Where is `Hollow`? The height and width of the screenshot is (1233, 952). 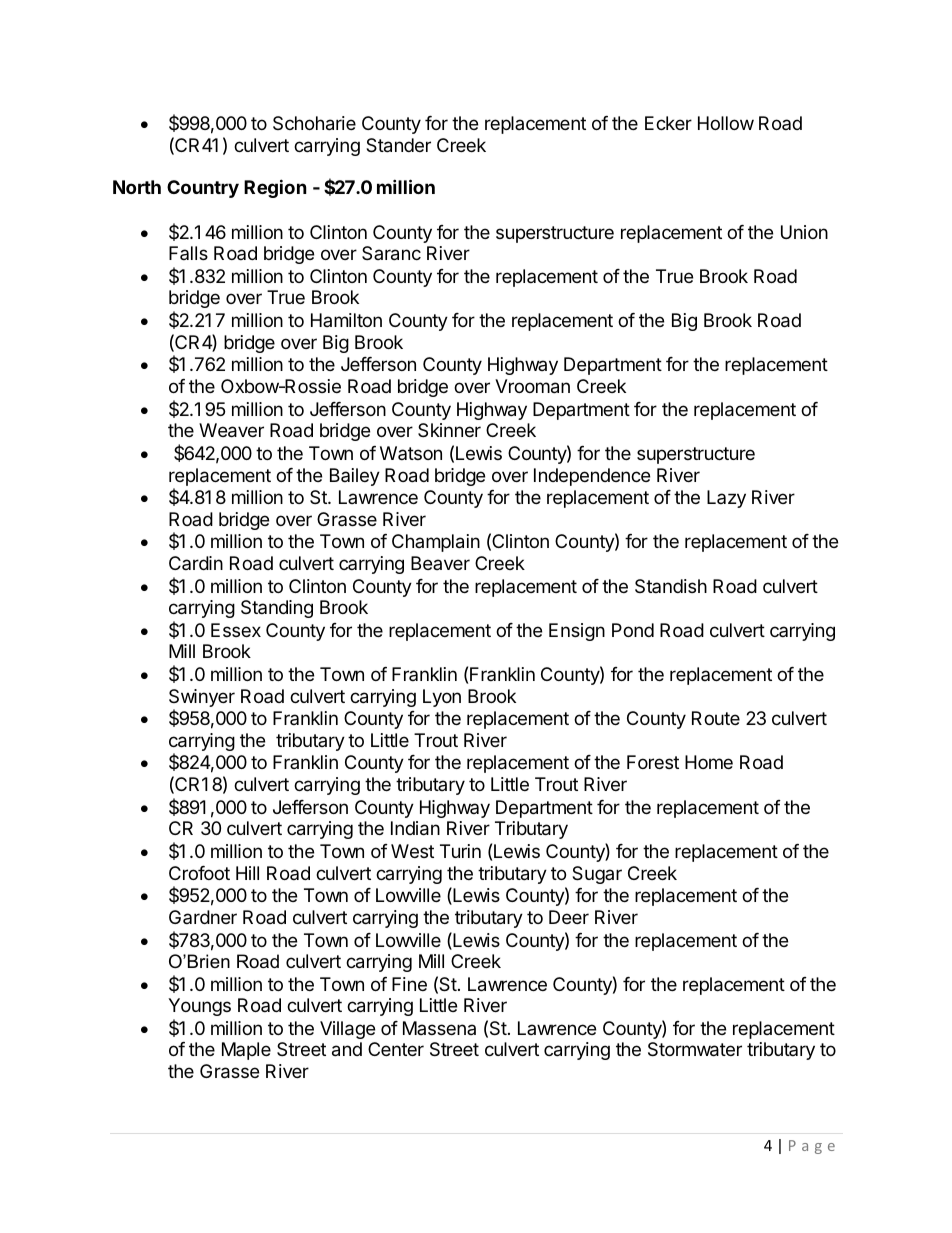
Hollow is located at coordinates (726, 123).
